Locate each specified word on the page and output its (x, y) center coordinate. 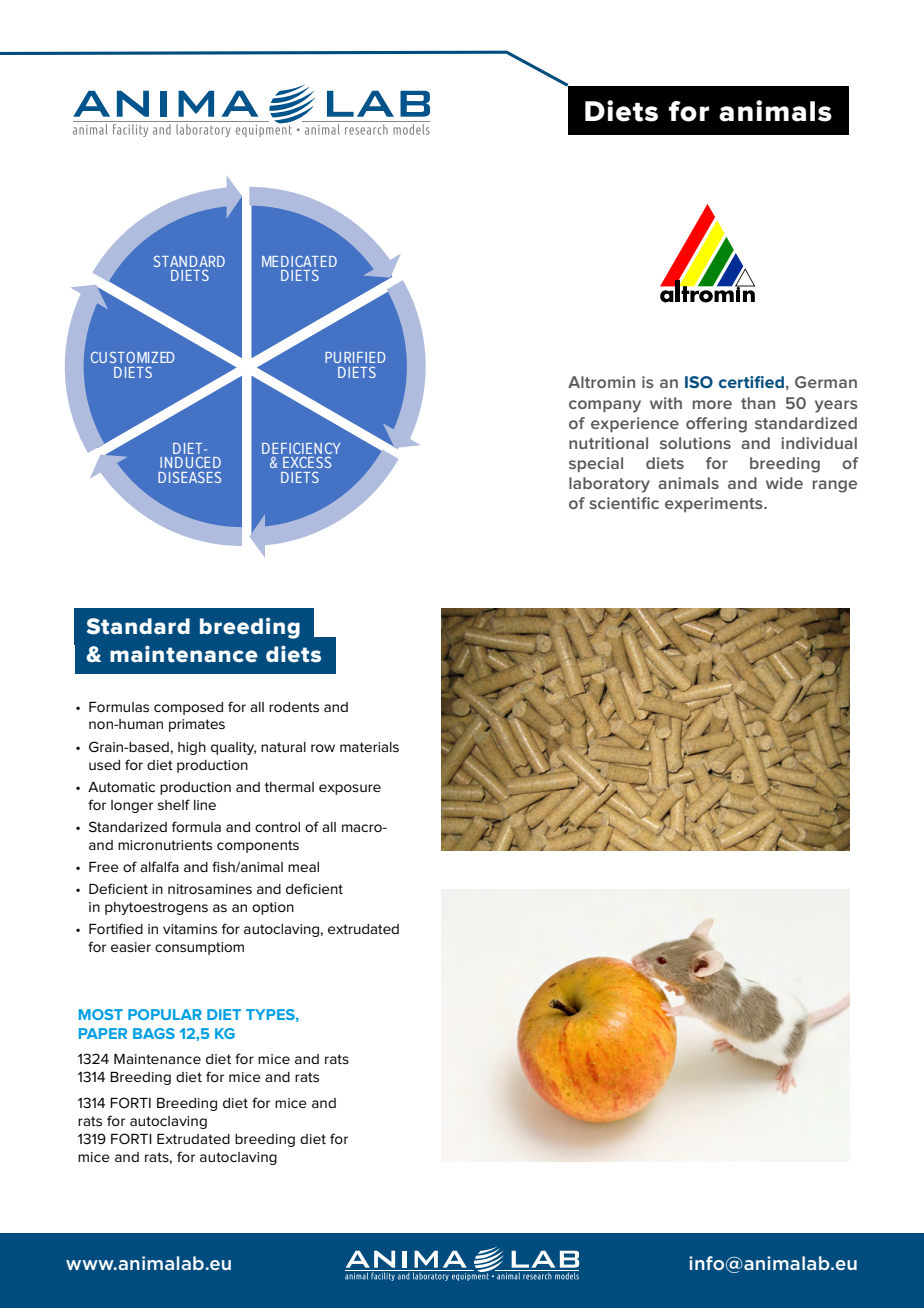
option (273, 908)
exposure (350, 789)
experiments (715, 504)
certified (751, 382)
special (596, 464)
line (205, 805)
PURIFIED (355, 357)
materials (369, 747)
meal (303, 867)
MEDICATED (299, 261)
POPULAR (165, 1014)
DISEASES (189, 477)
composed (188, 708)
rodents (294, 707)
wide (784, 483)
